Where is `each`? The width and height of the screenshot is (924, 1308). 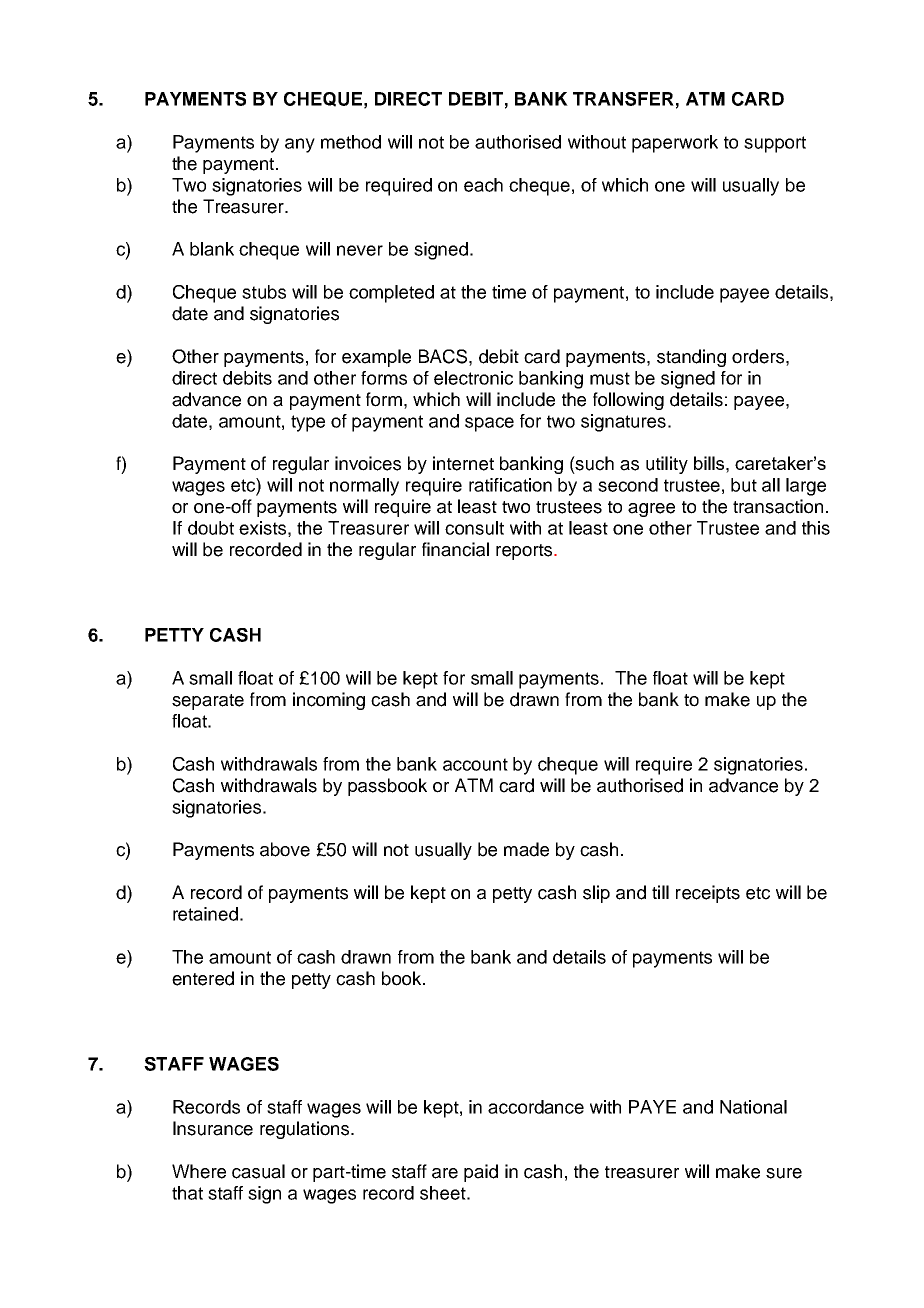 each is located at coordinates (483, 185).
